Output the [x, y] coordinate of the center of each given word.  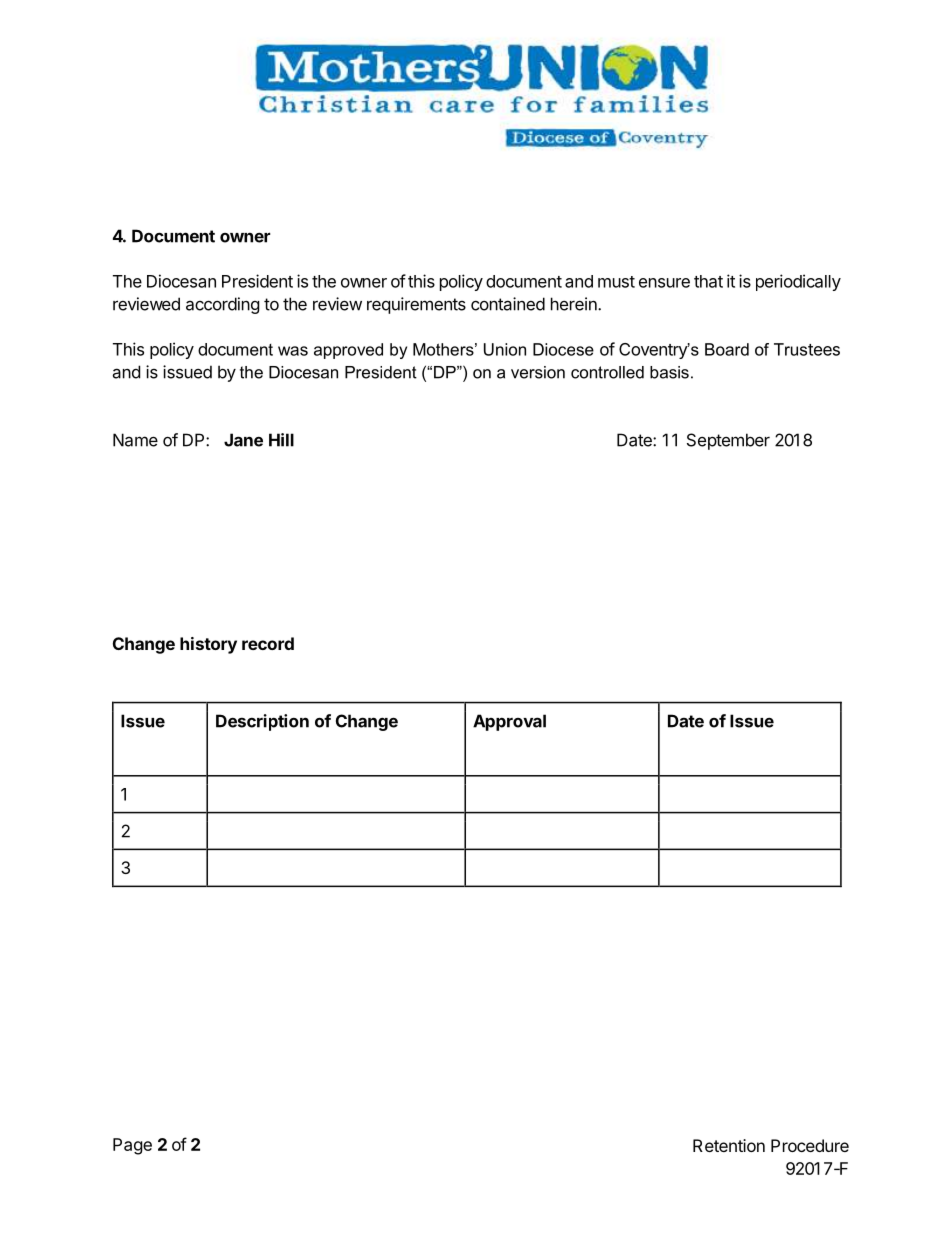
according [223, 305]
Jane [243, 440]
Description [262, 722]
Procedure [810, 1145]
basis [669, 372]
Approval [509, 722]
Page [132, 1146]
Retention [729, 1145]
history [208, 645]
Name [135, 440]
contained [508, 304]
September [728, 441]
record [268, 643]
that [708, 281]
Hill [281, 440]
